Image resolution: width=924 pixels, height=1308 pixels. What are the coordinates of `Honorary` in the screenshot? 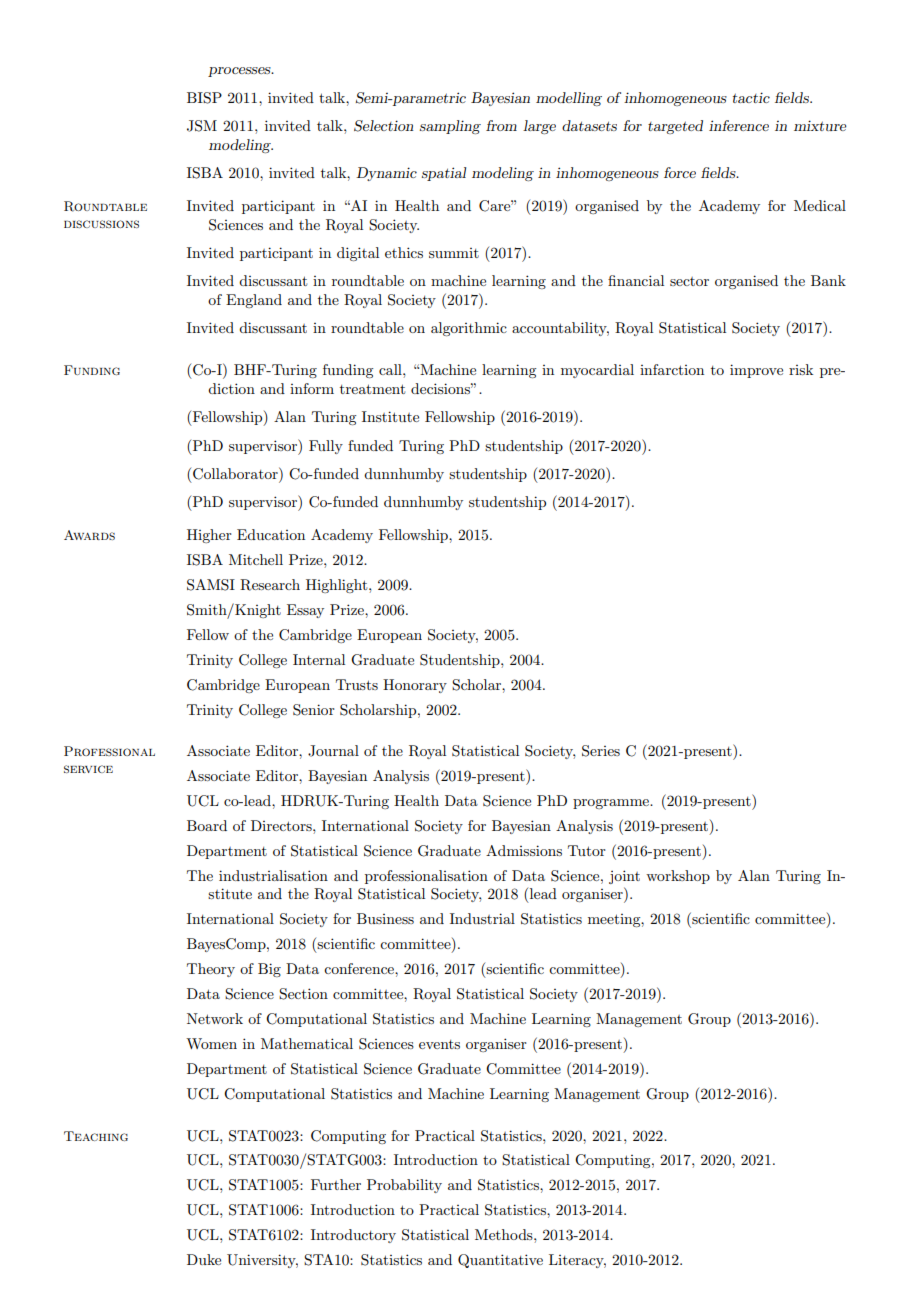 It's located at (415, 686).
